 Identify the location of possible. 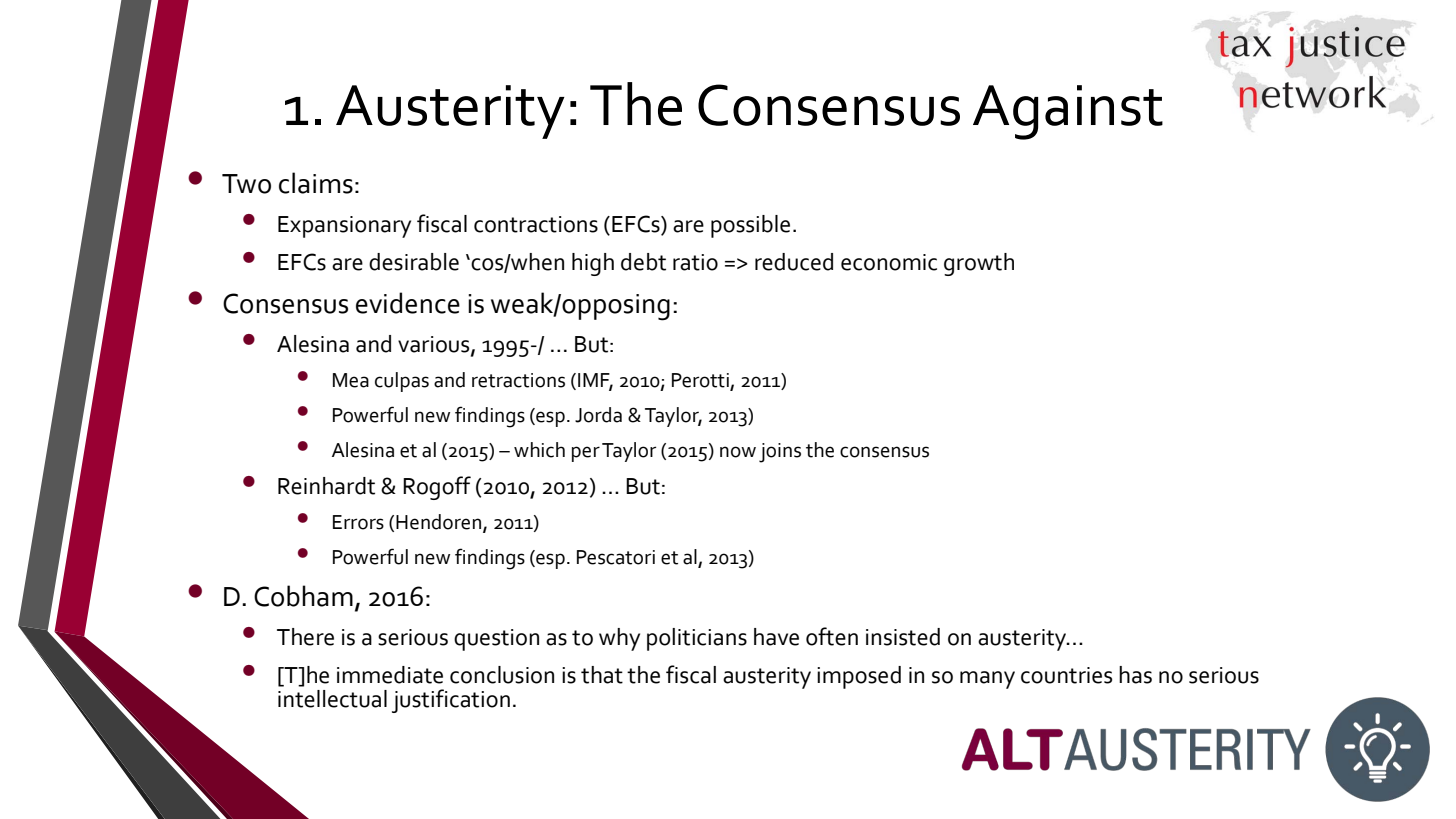
(750, 226).
